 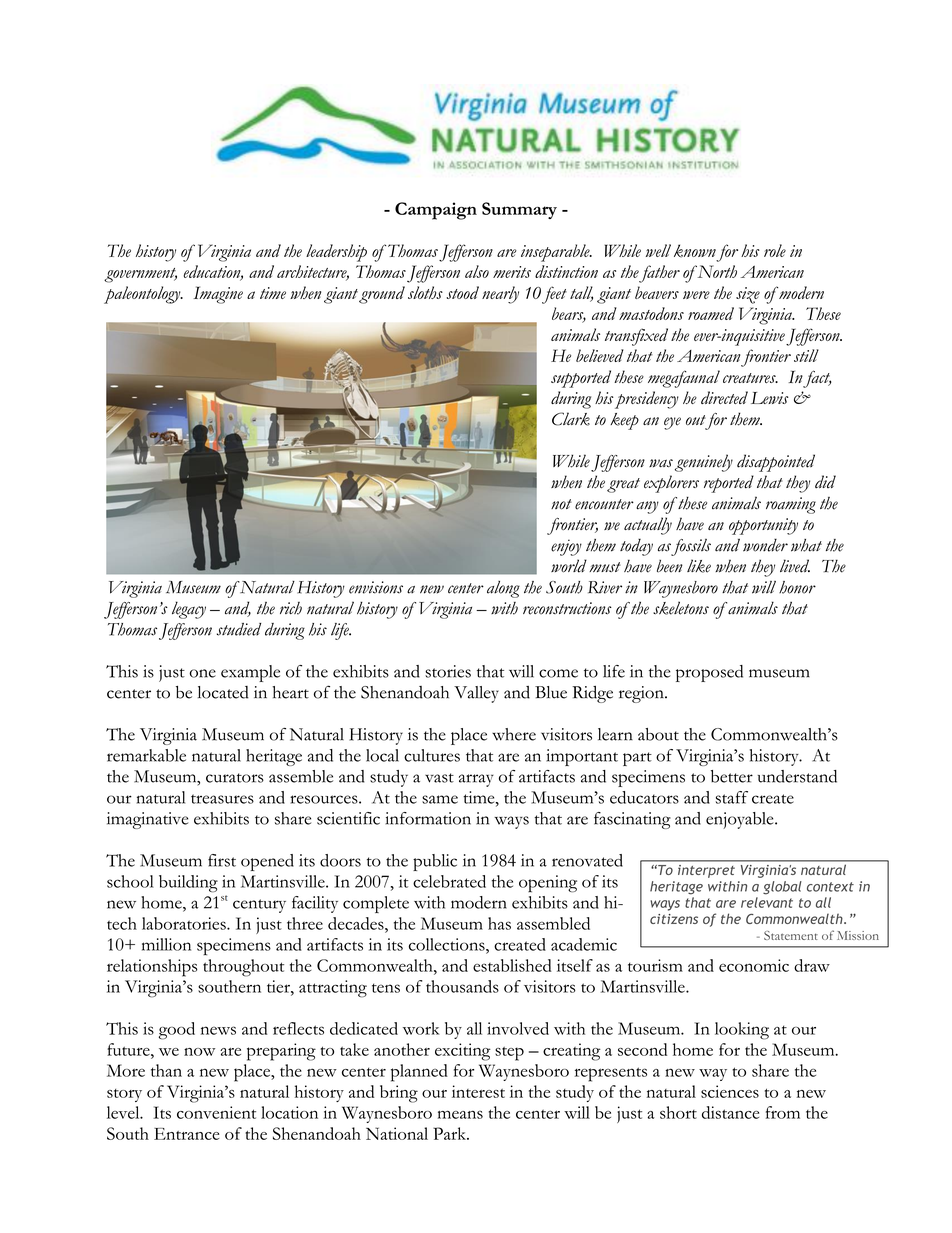 What do you see at coordinates (571, 419) in the screenshot?
I see `Clark` at bounding box center [571, 419].
